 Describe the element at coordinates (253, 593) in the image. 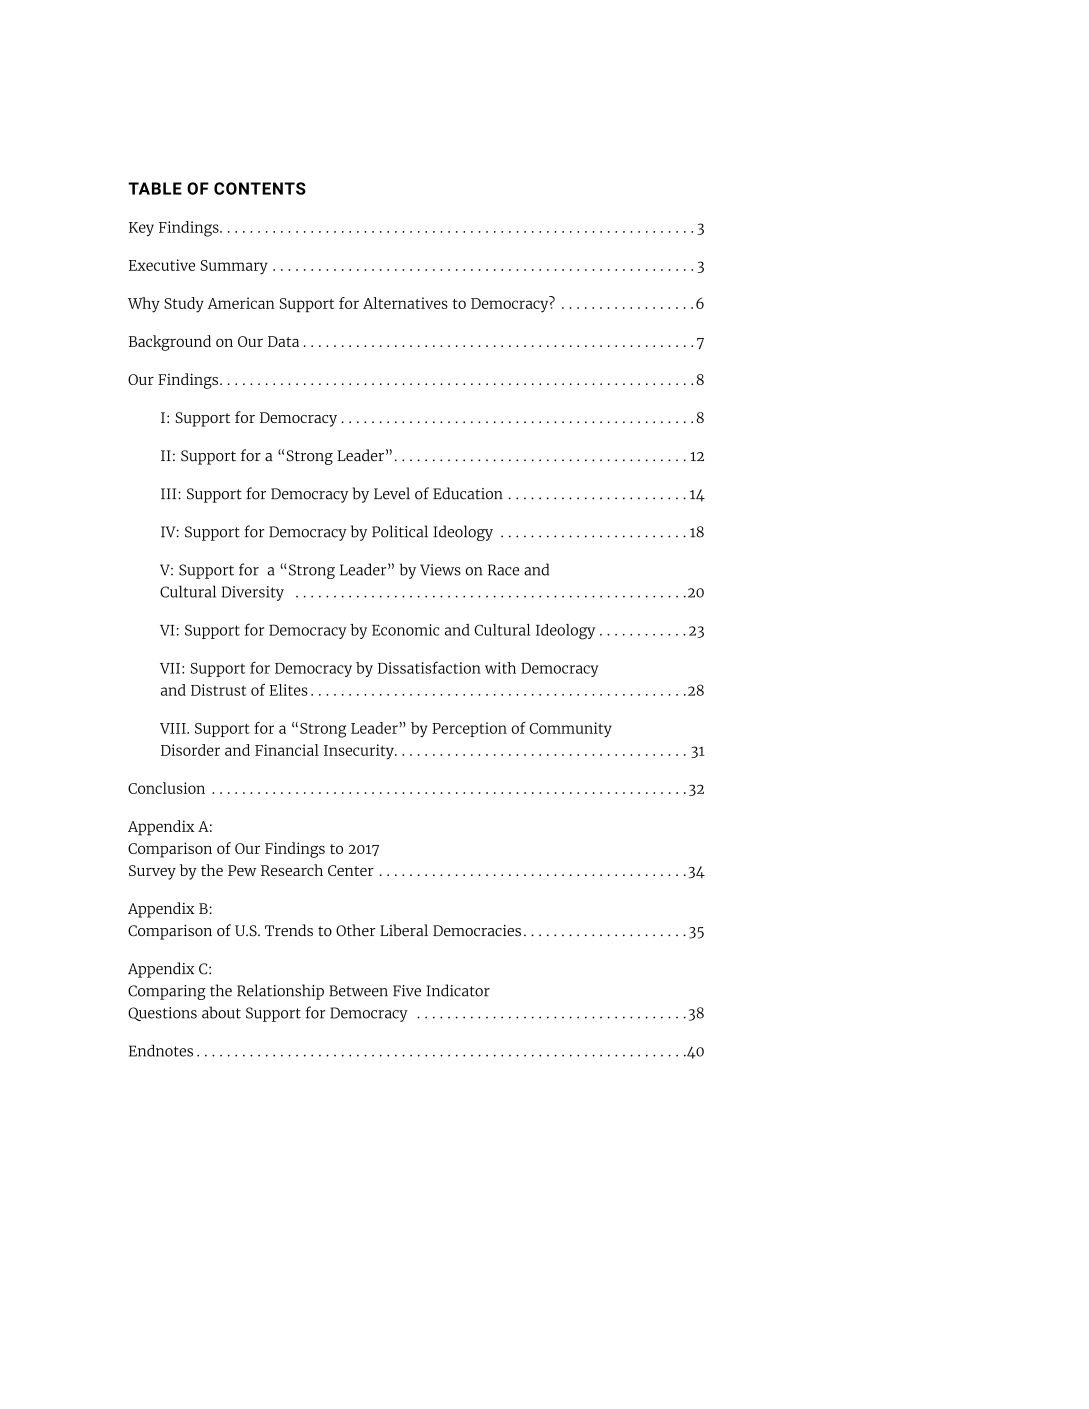

I see `Diversity` at that location.
